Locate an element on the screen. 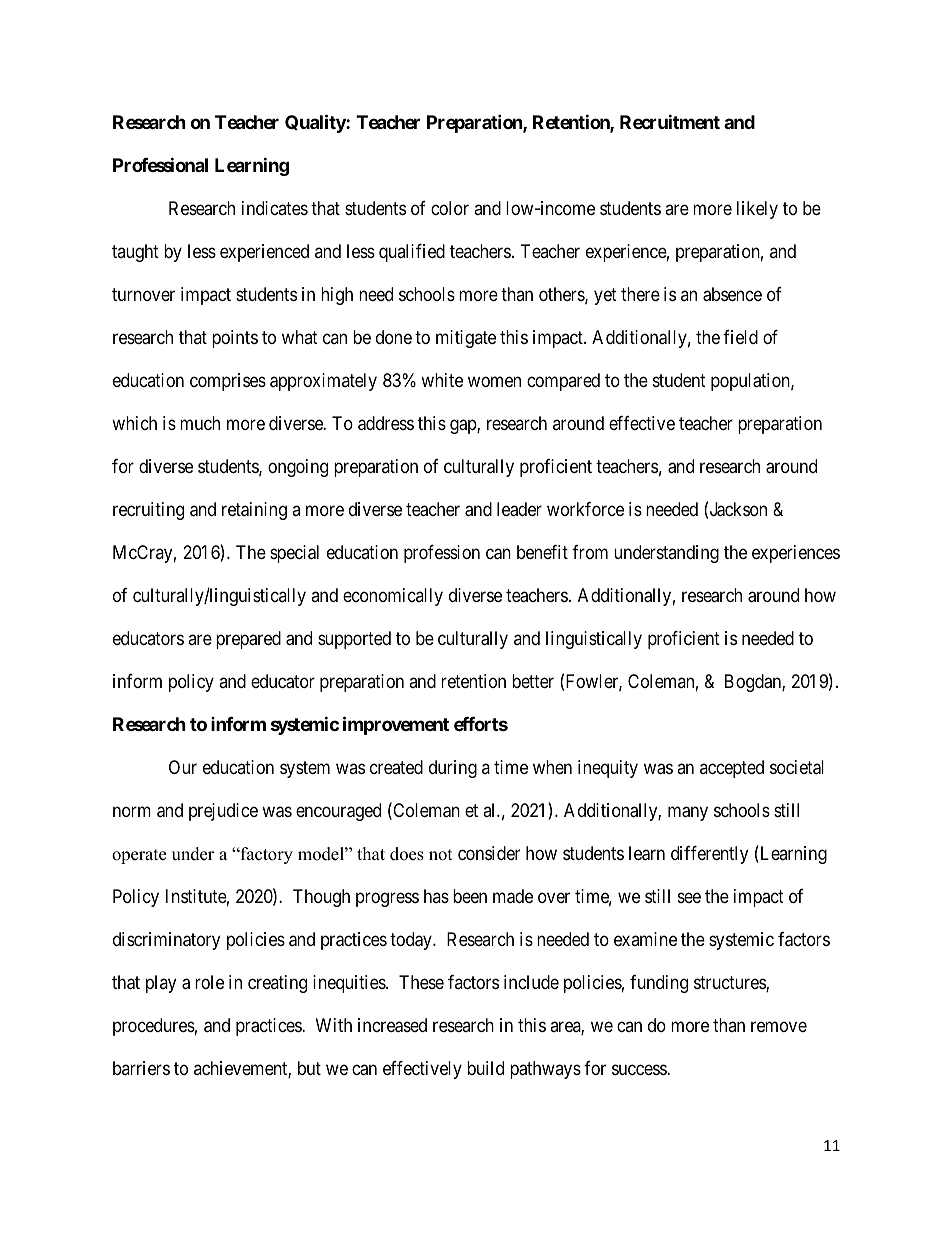 This screenshot has height=1233, width=952. Recruitment is located at coordinates (670, 121).
